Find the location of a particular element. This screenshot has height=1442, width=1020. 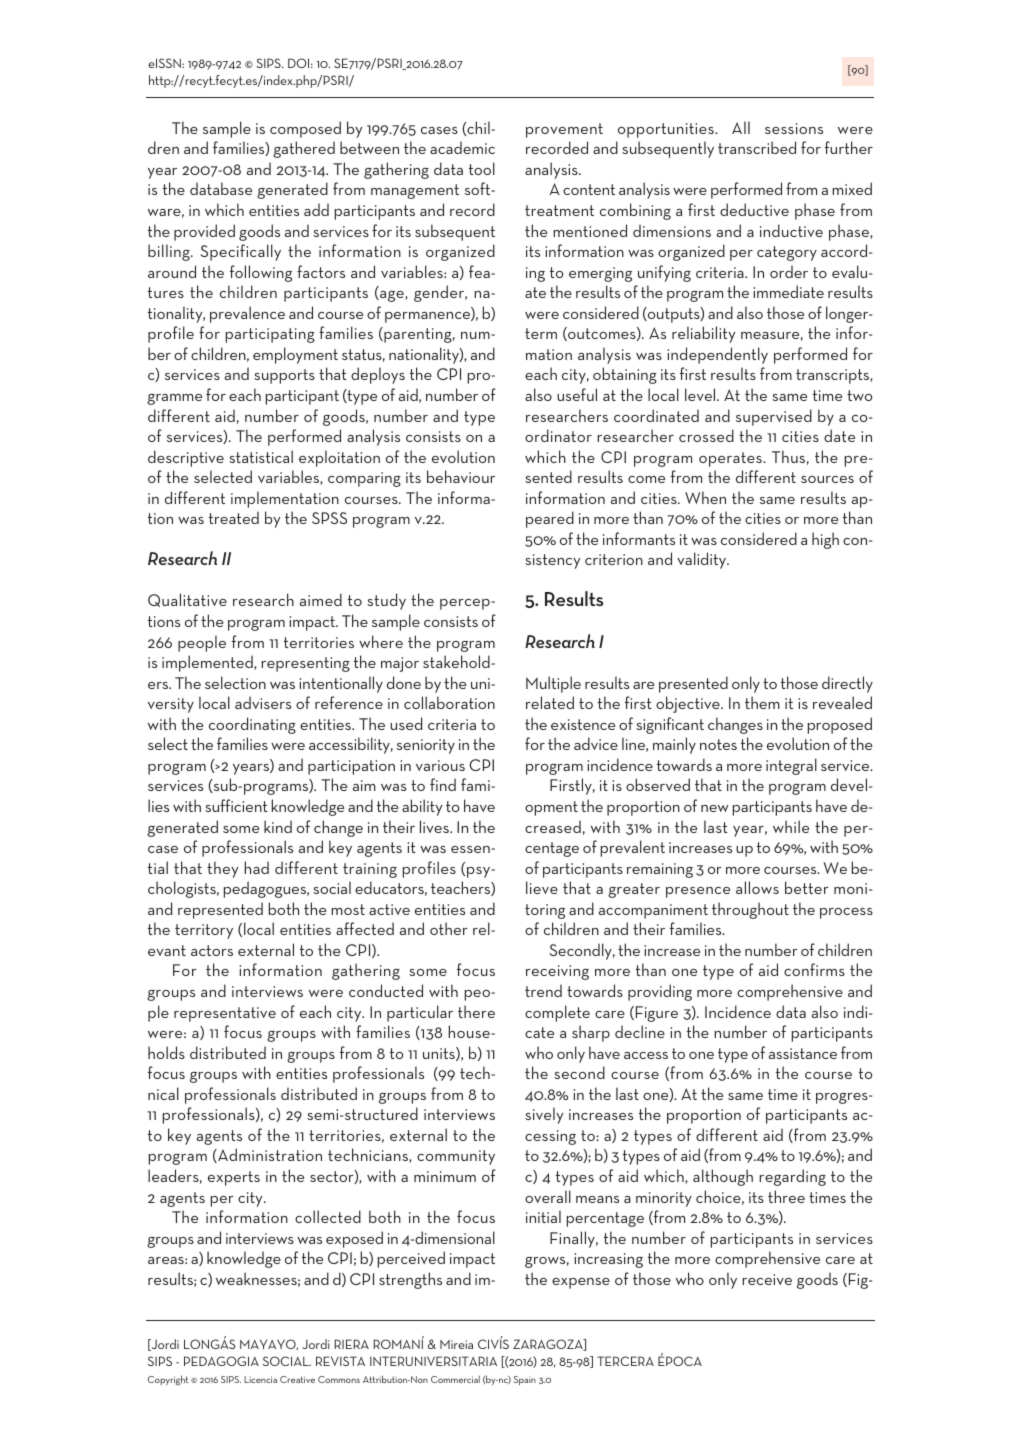

tool is located at coordinates (482, 168).
